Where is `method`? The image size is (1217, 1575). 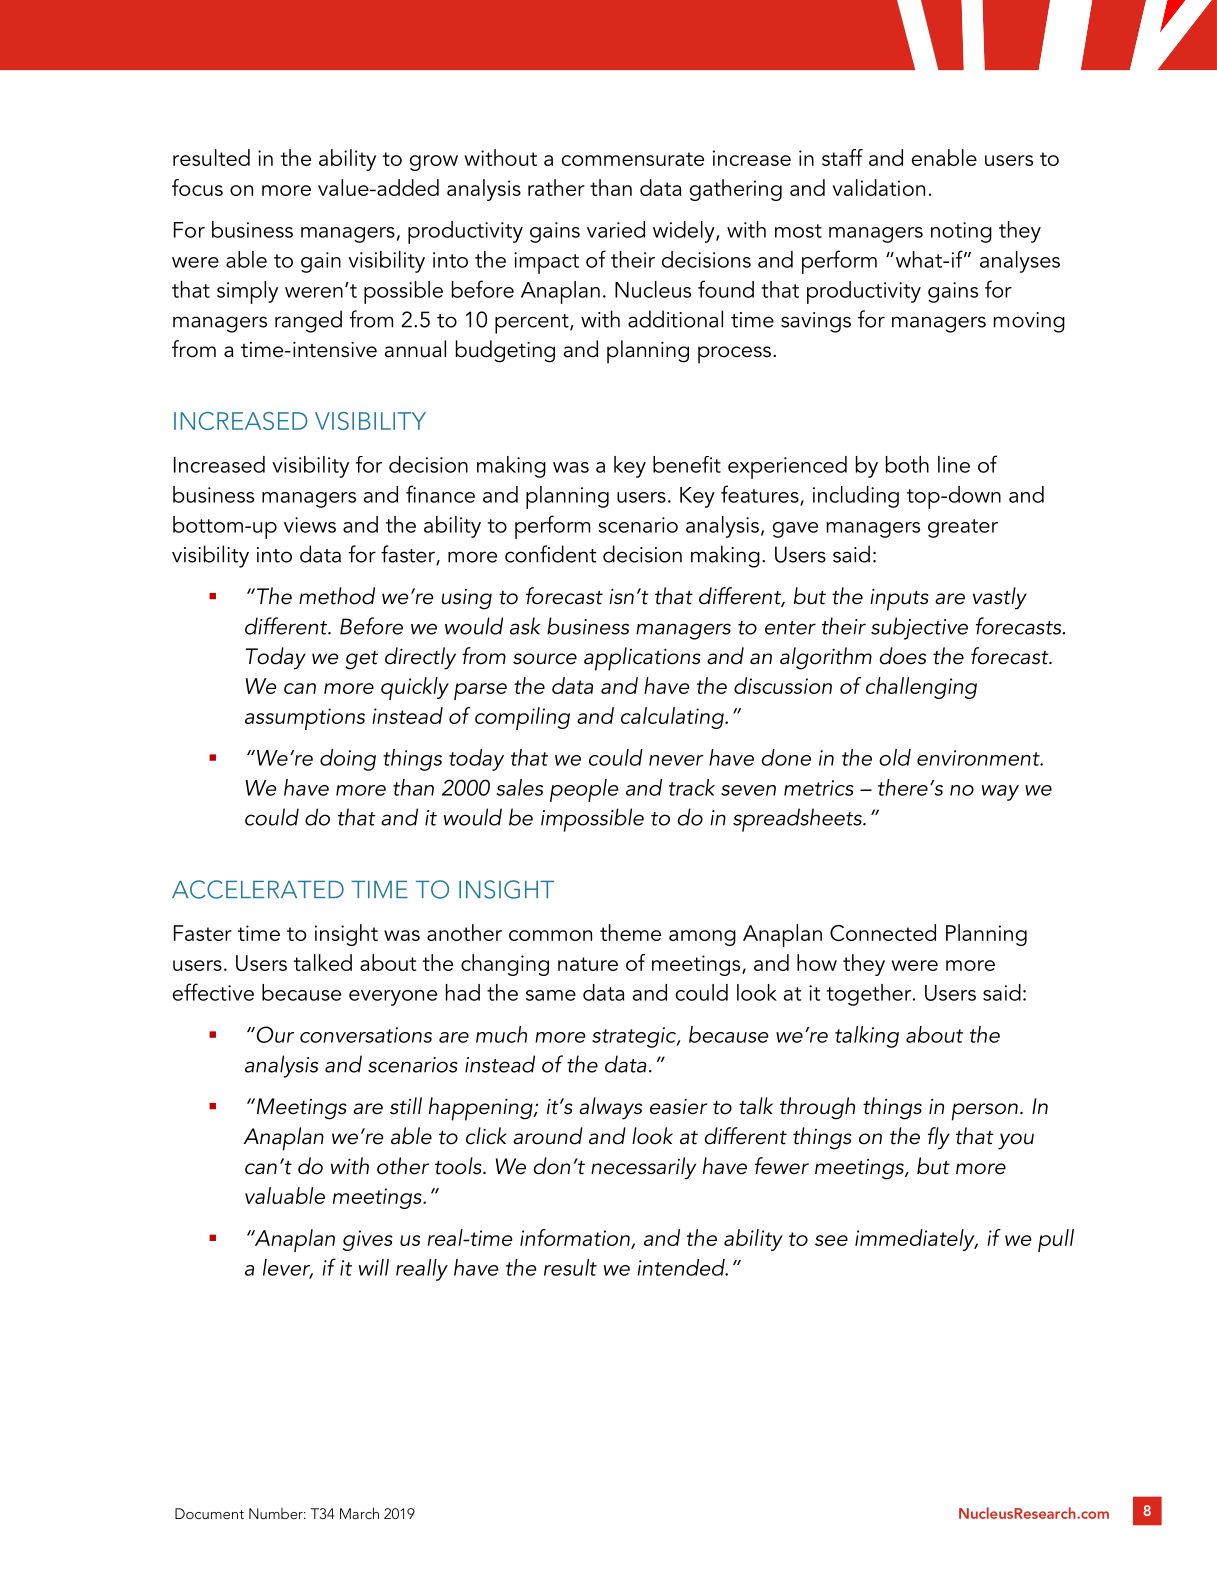
method is located at coordinates (337, 596).
